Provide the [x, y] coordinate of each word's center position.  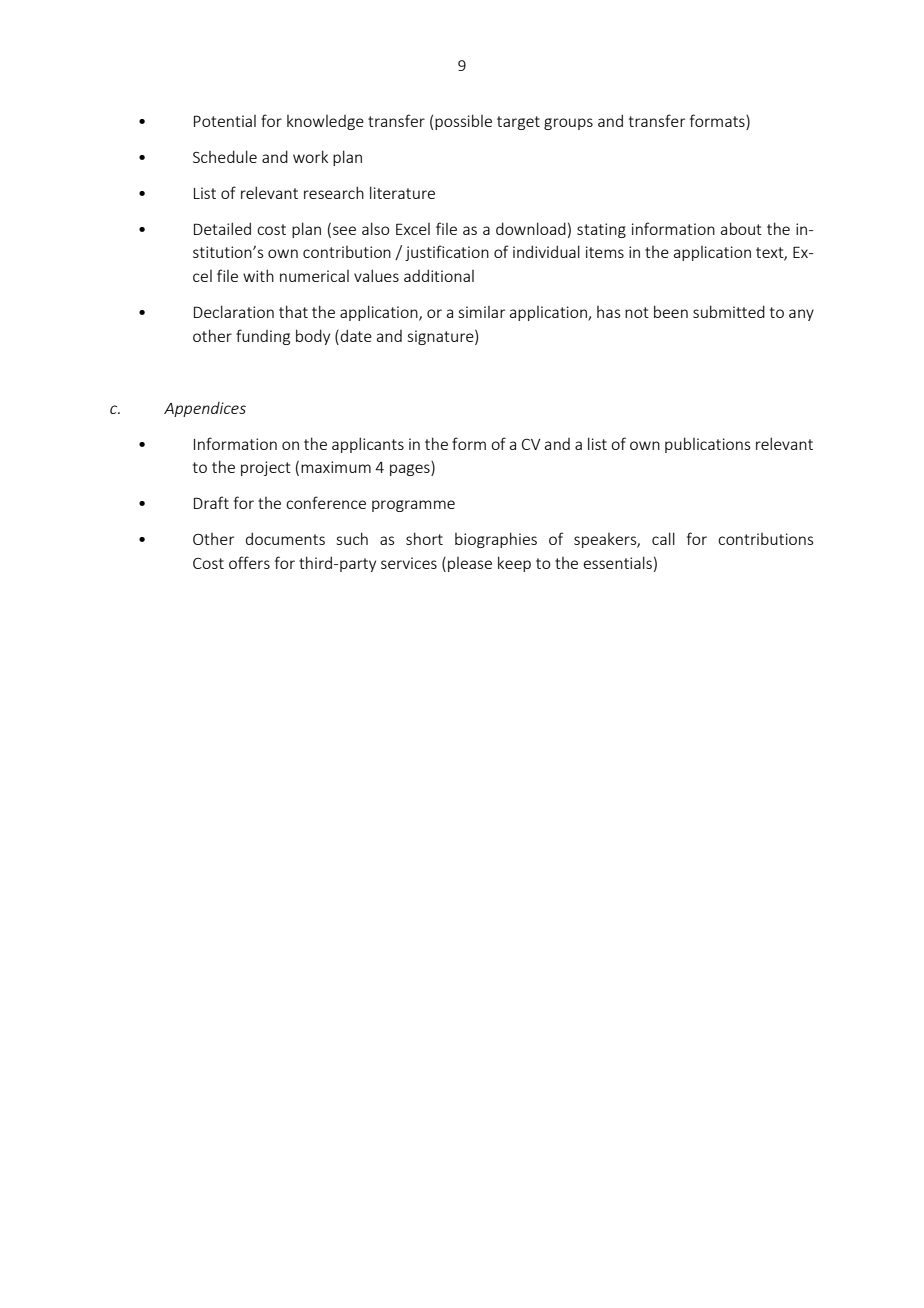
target [518, 123]
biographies [496, 540]
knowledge [325, 122]
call [663, 538]
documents [285, 538]
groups [568, 124]
